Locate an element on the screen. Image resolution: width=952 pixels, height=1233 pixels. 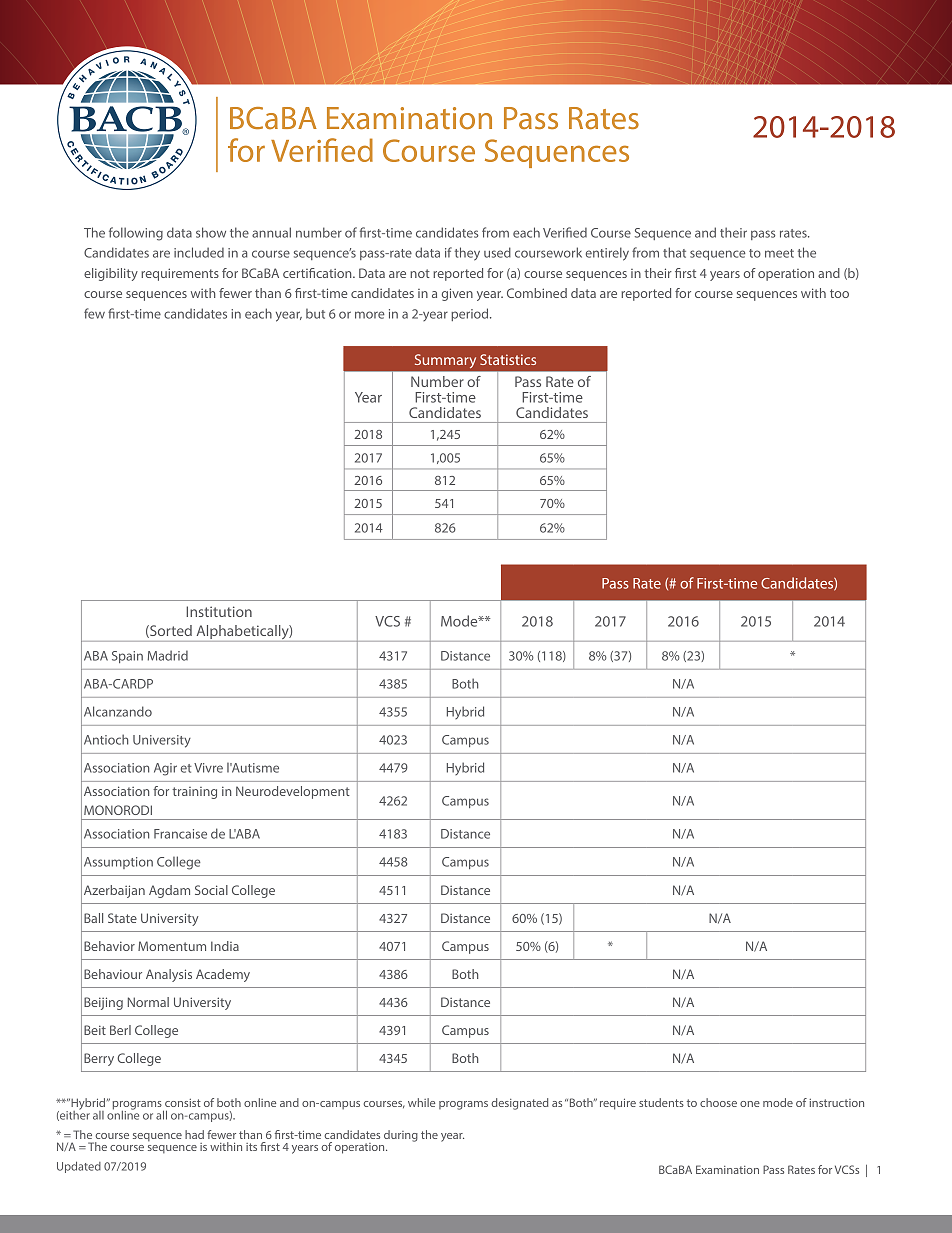
Madrid is located at coordinates (168, 655).
